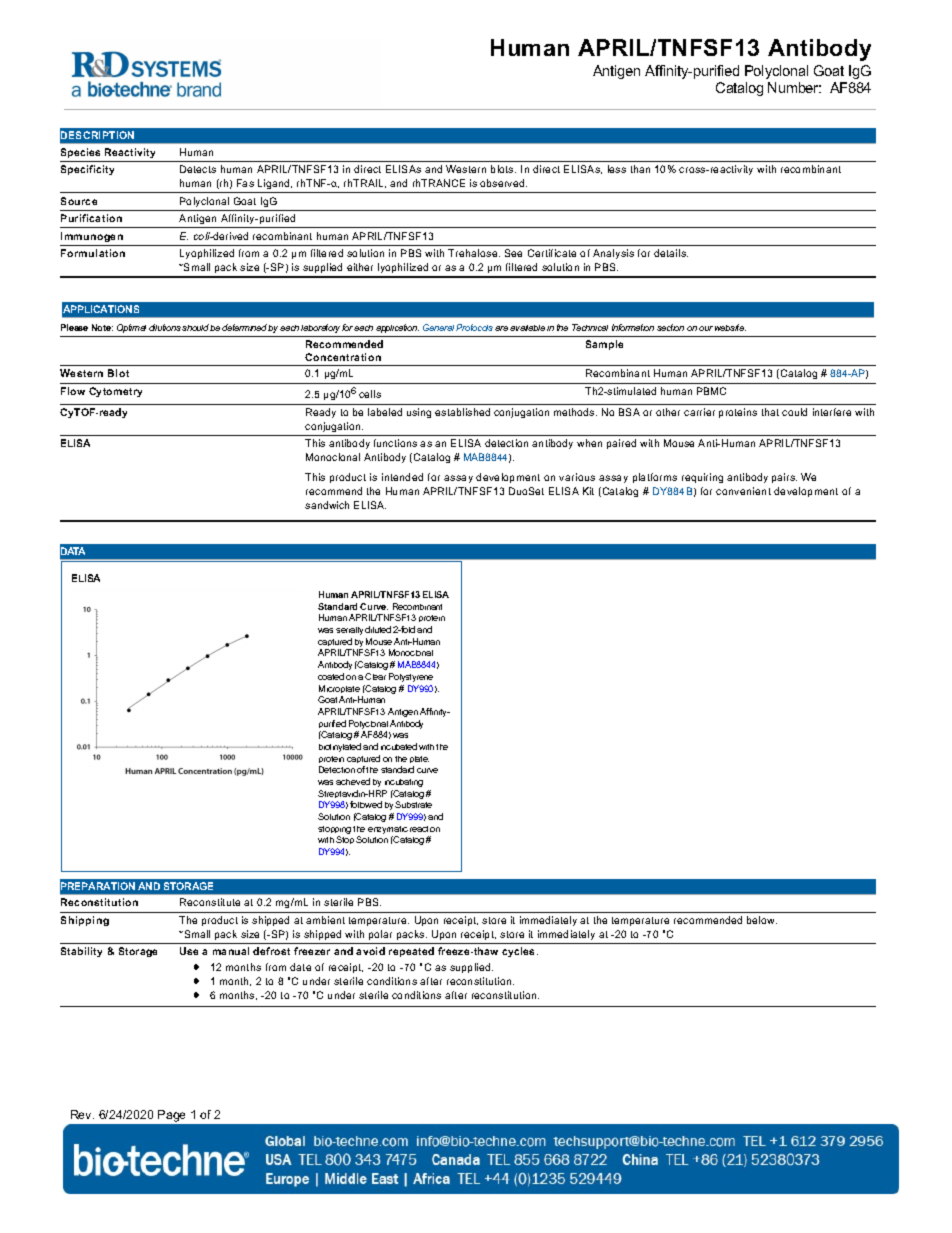 The height and width of the document is (1233, 952). I want to click on below, so click(762, 920).
